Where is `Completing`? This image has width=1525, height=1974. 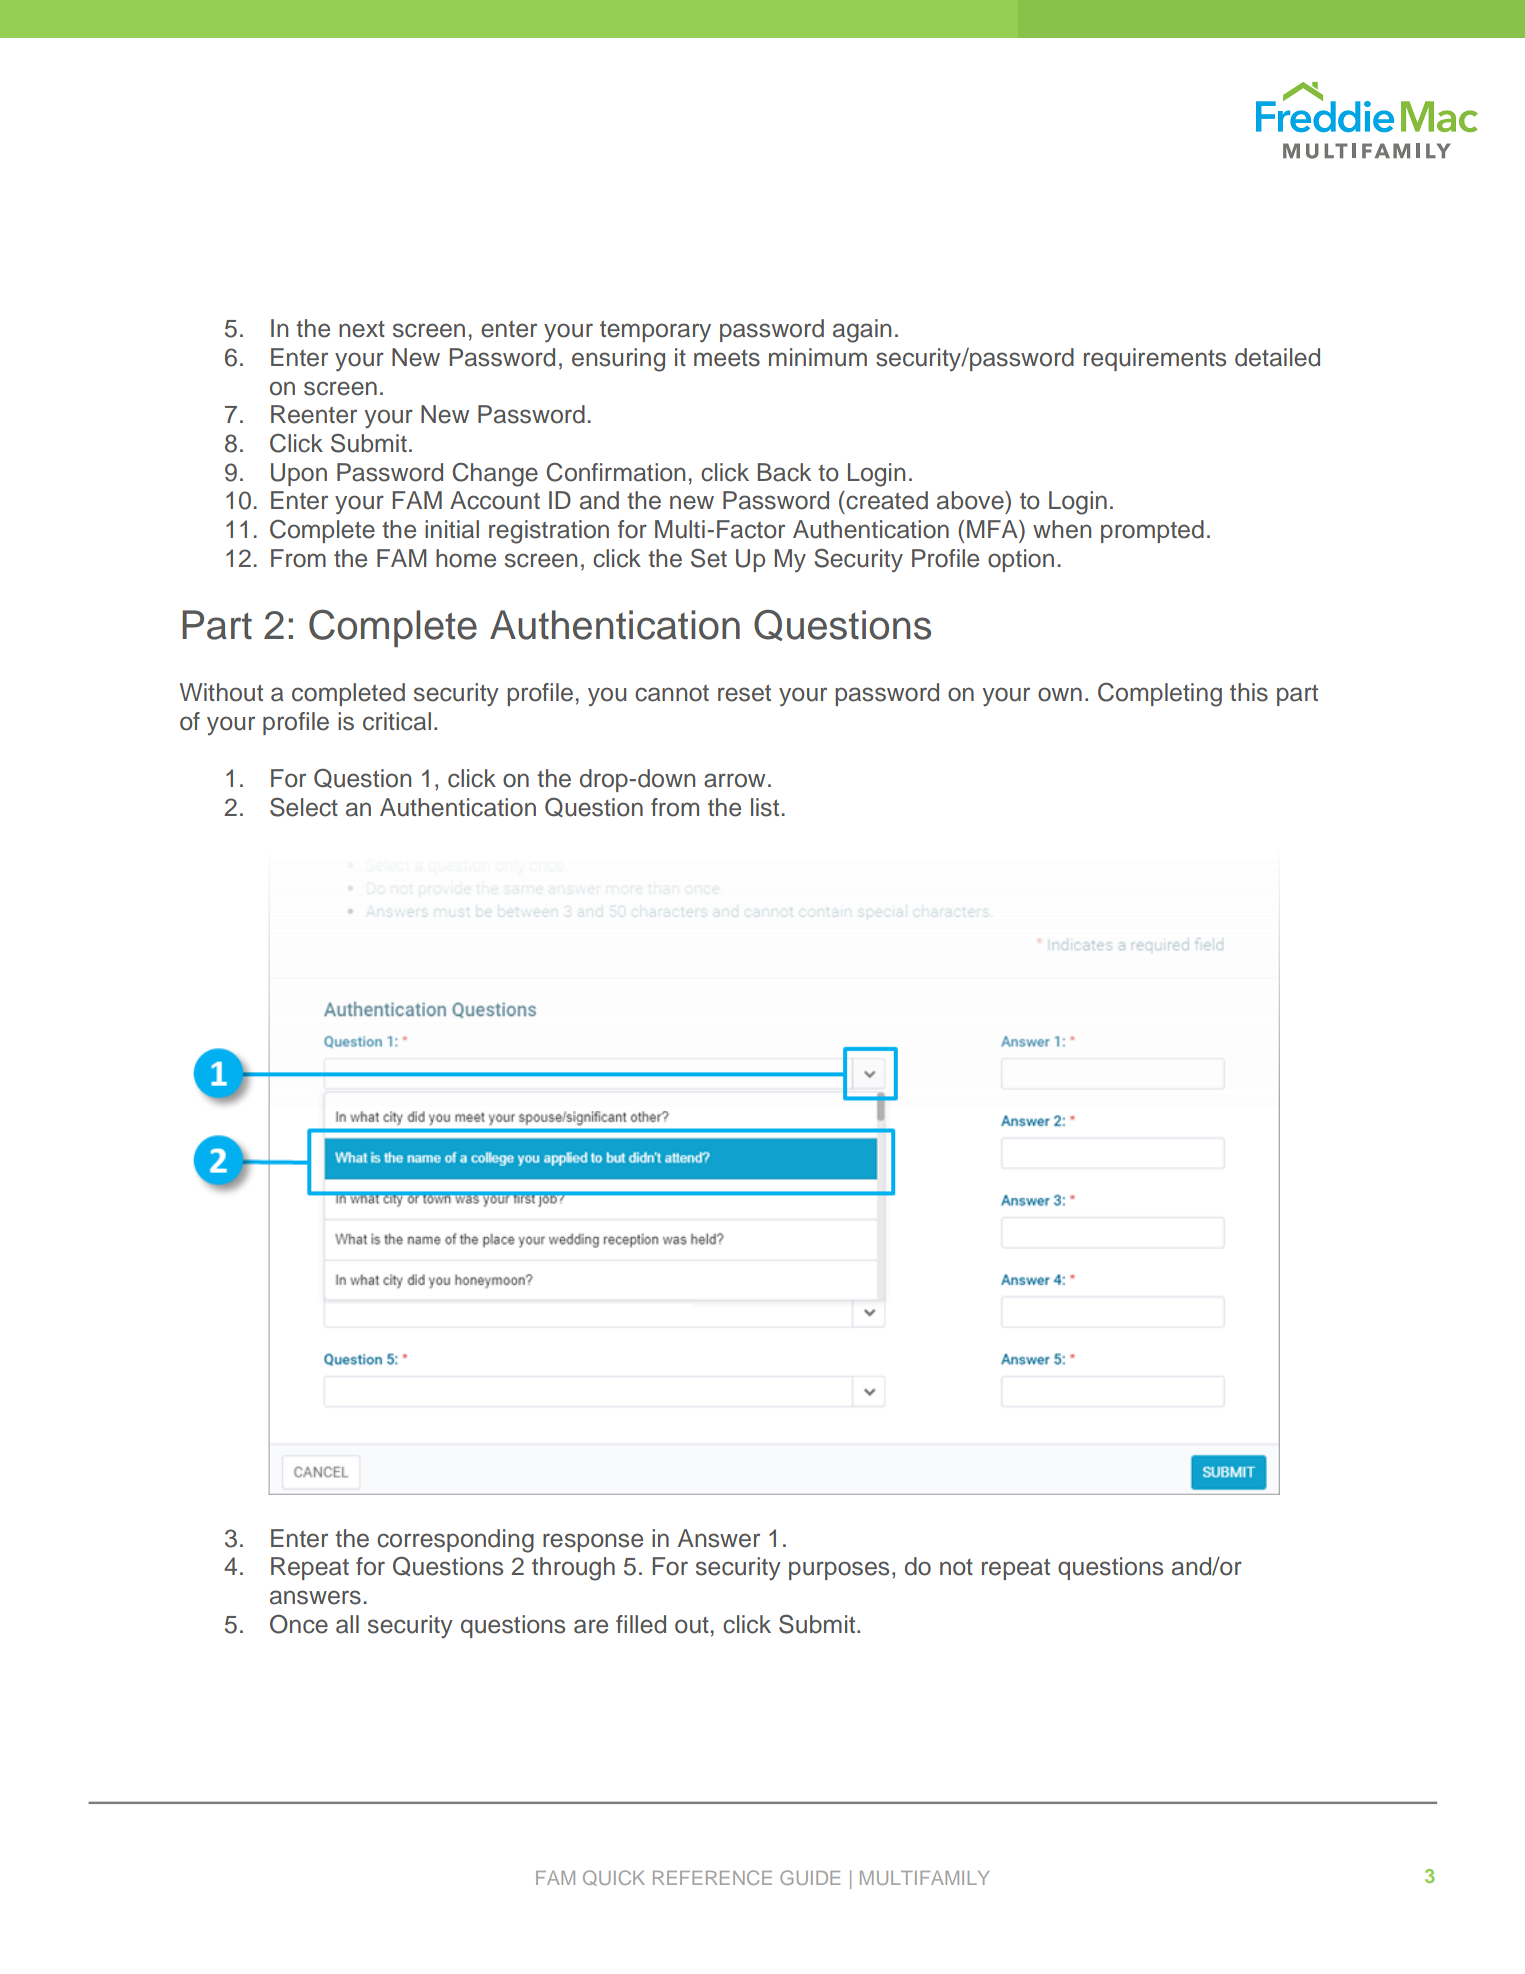
Completing is located at coordinates (1160, 695).
